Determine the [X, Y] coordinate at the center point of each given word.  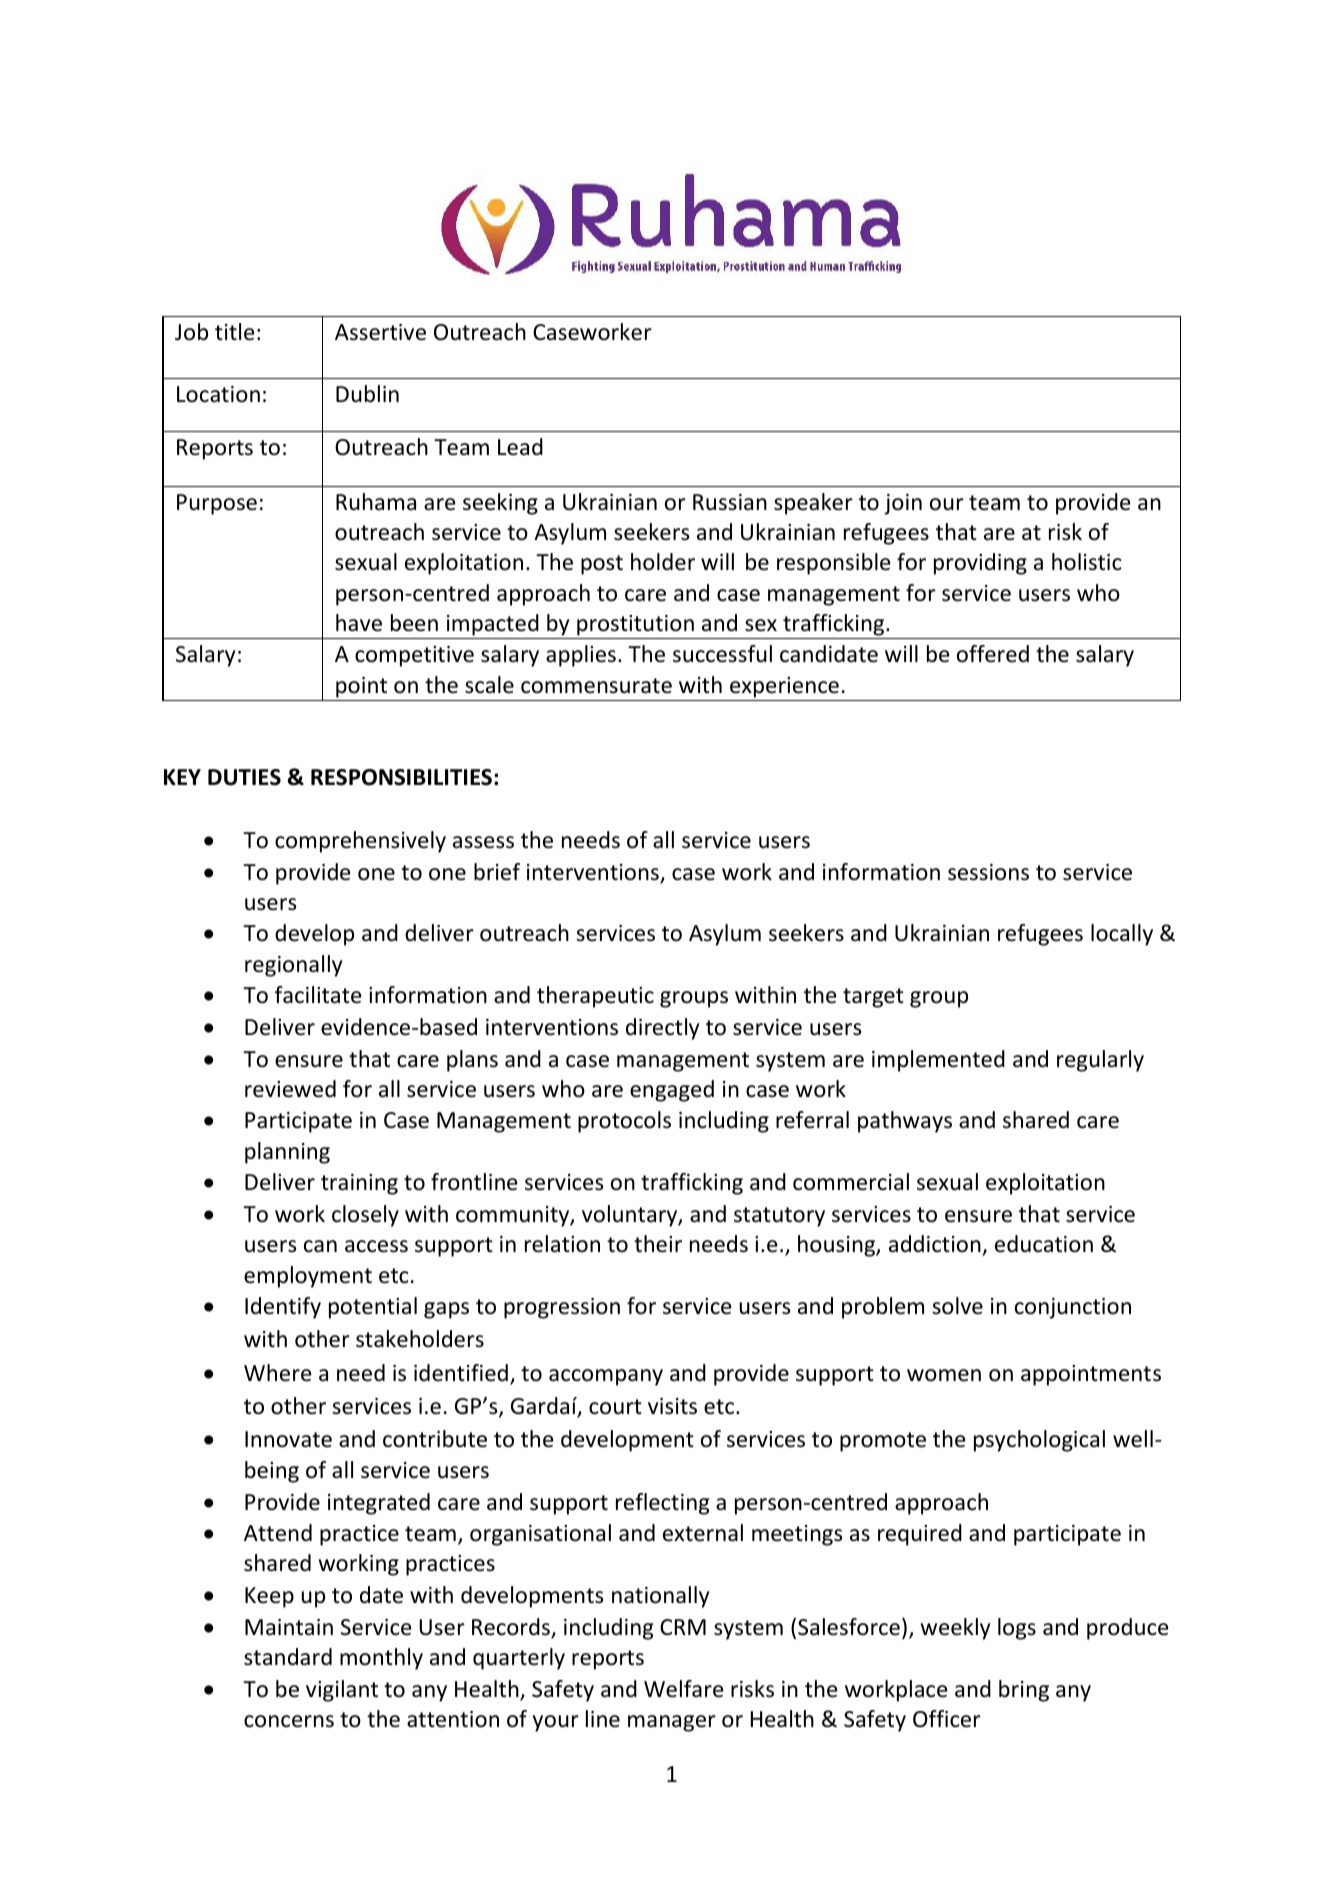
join [903, 504]
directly [662, 1029]
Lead [520, 447]
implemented [938, 1061]
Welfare [684, 1689]
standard [288, 1657]
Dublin [367, 394]
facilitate [318, 995]
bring [1024, 1691]
